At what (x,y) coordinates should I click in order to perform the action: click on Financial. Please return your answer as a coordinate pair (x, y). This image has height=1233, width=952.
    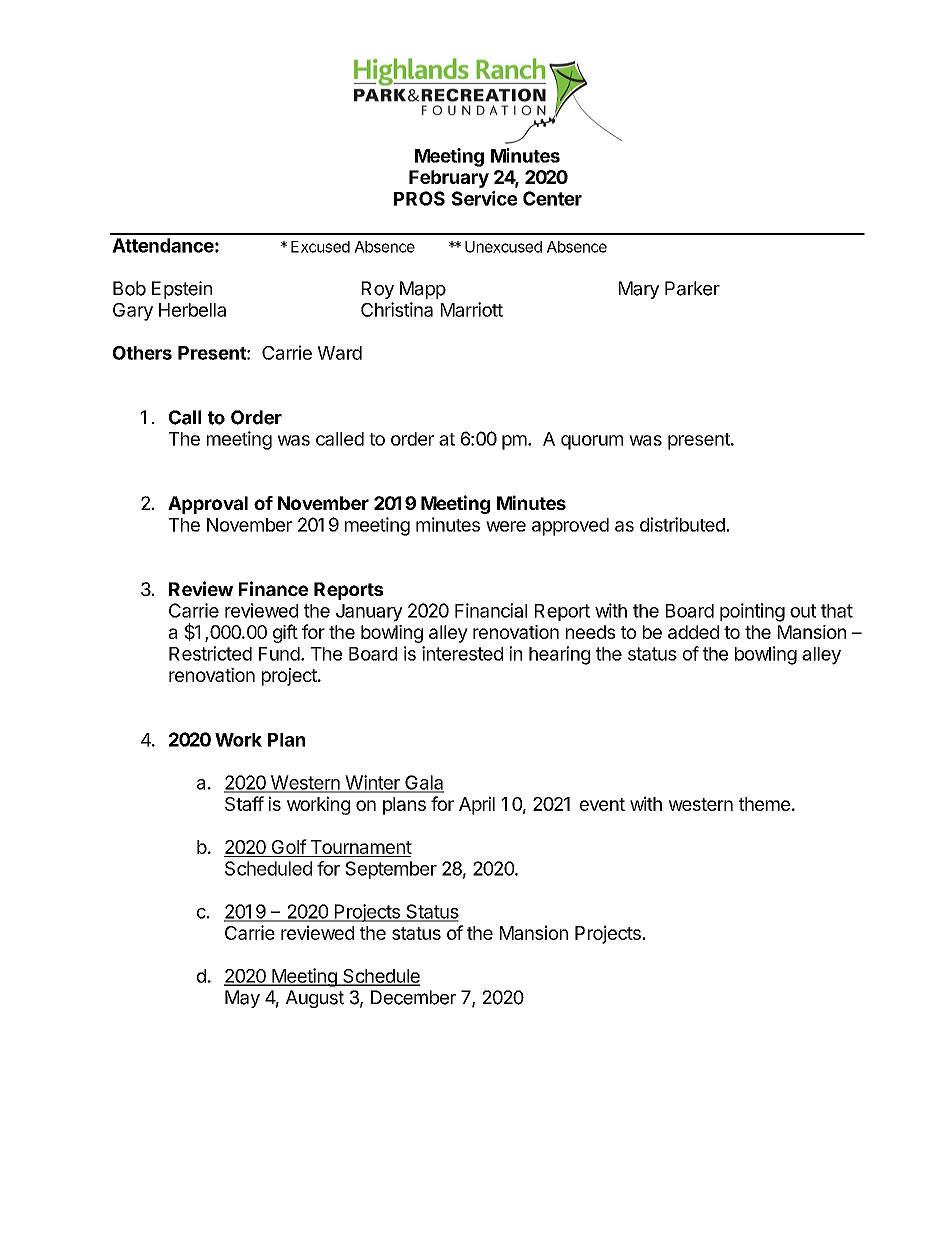
    Looking at the image, I should click on (491, 610).
